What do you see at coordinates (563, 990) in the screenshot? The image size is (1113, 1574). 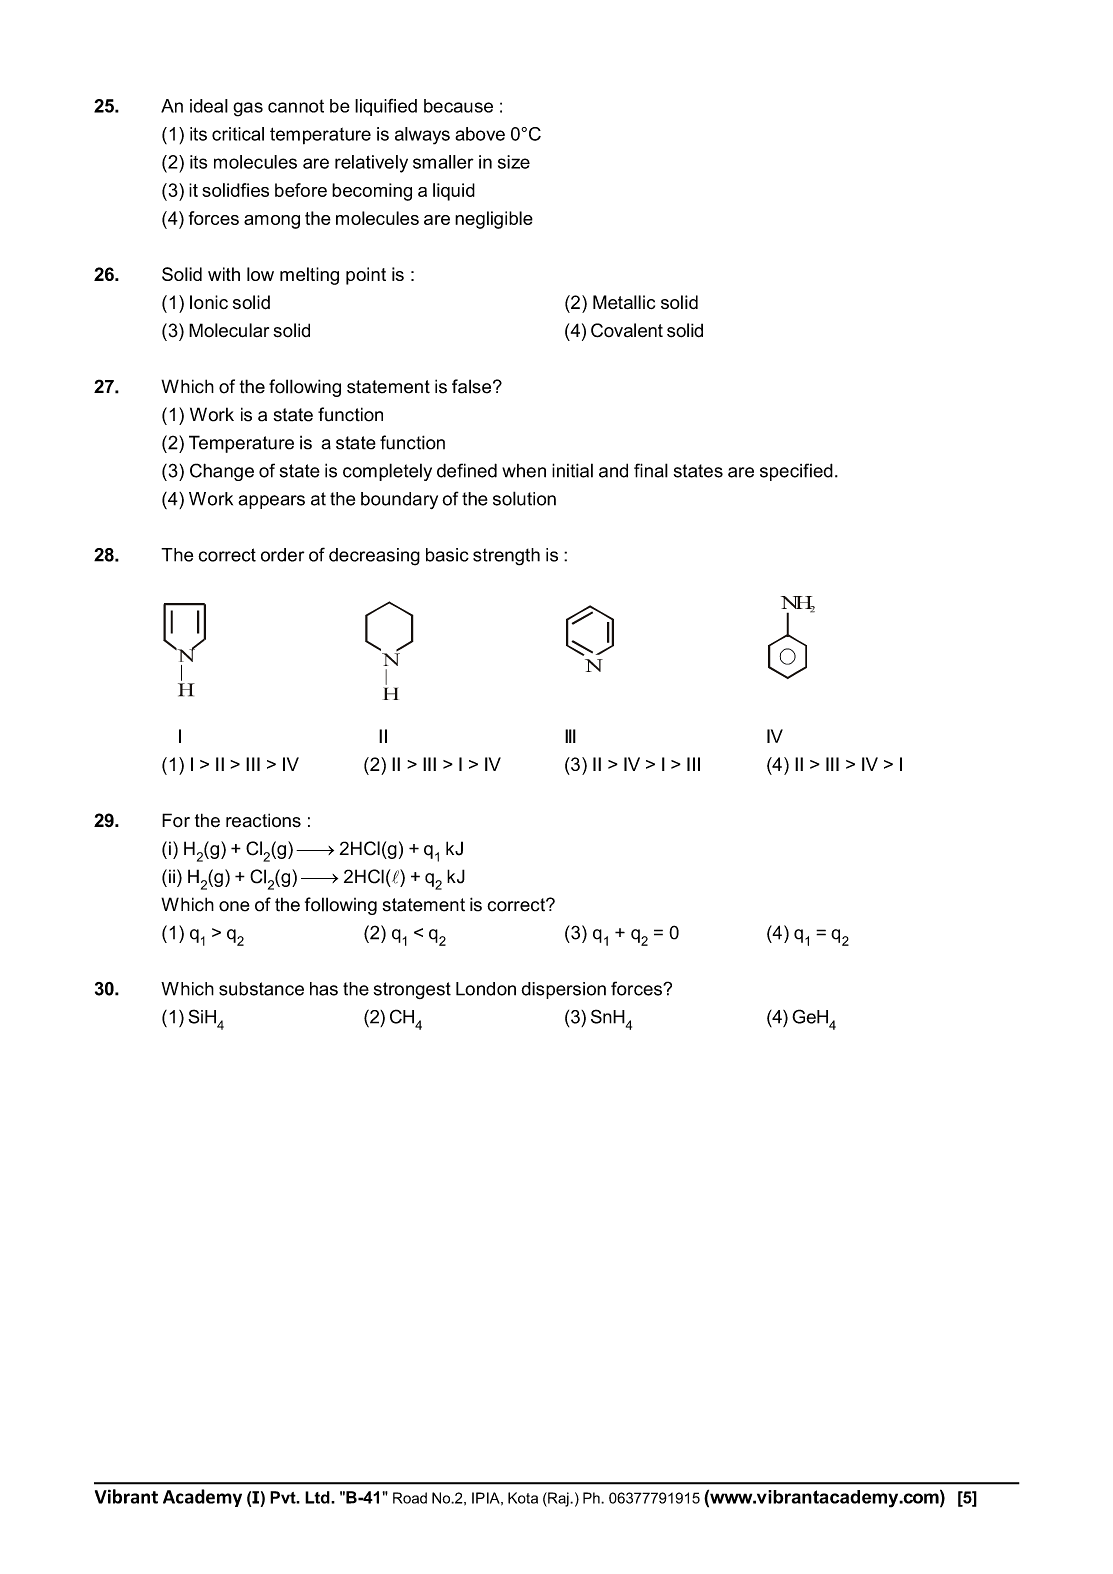 I see `dispersion` at bounding box center [563, 990].
